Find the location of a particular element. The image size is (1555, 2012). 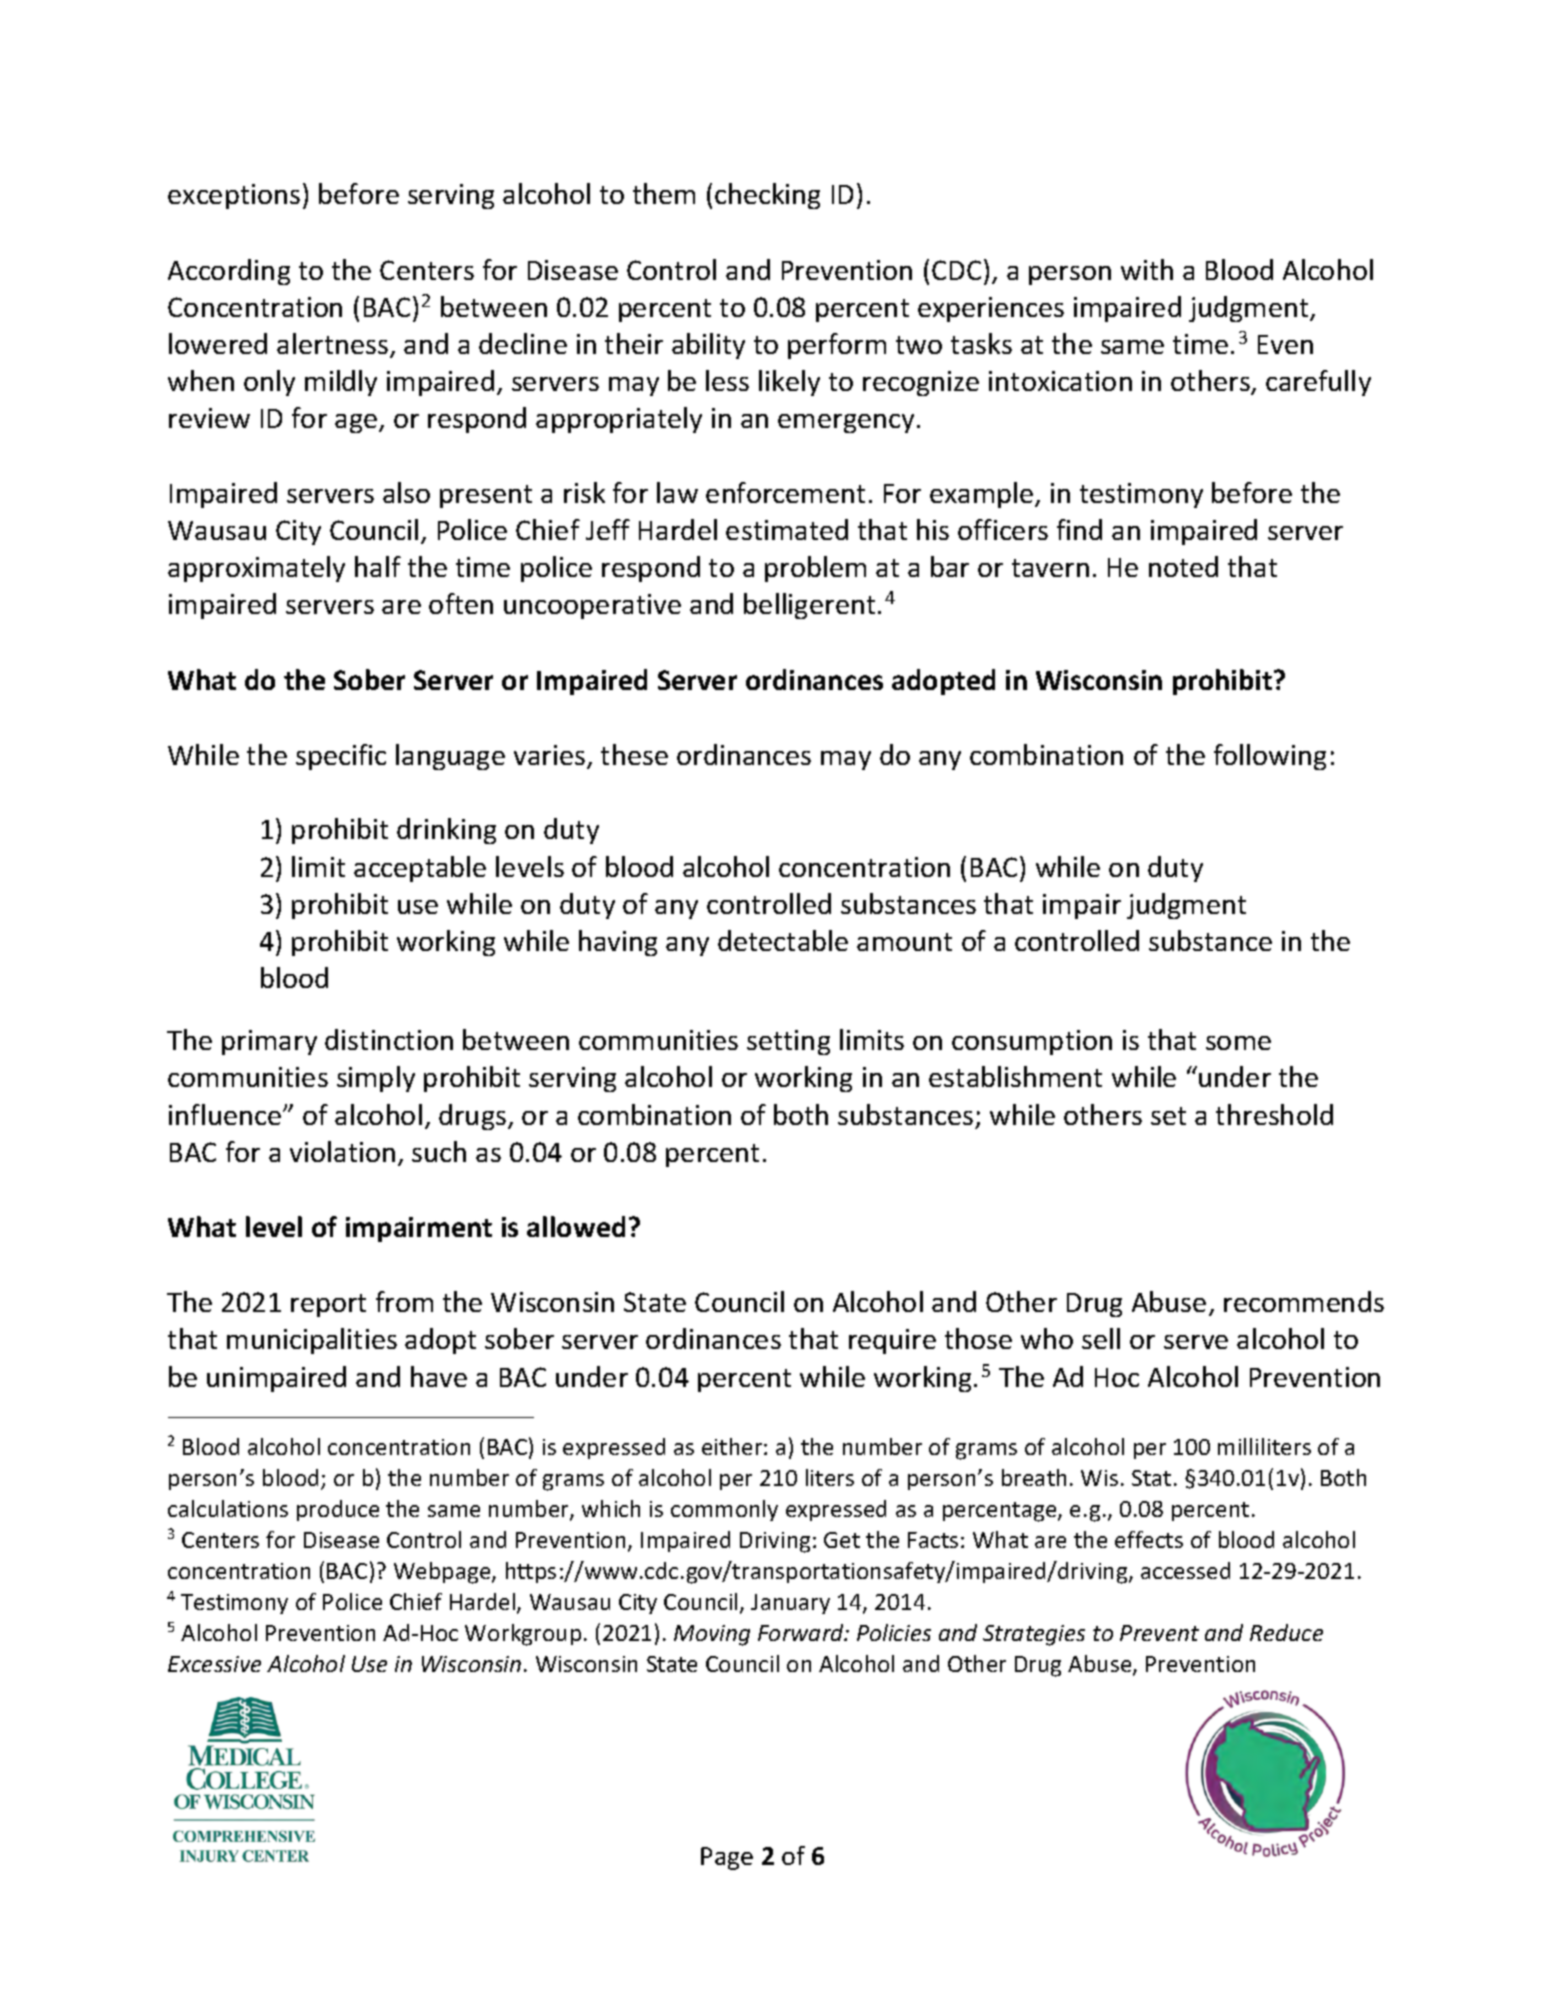

acceptable is located at coordinates (420, 869).
